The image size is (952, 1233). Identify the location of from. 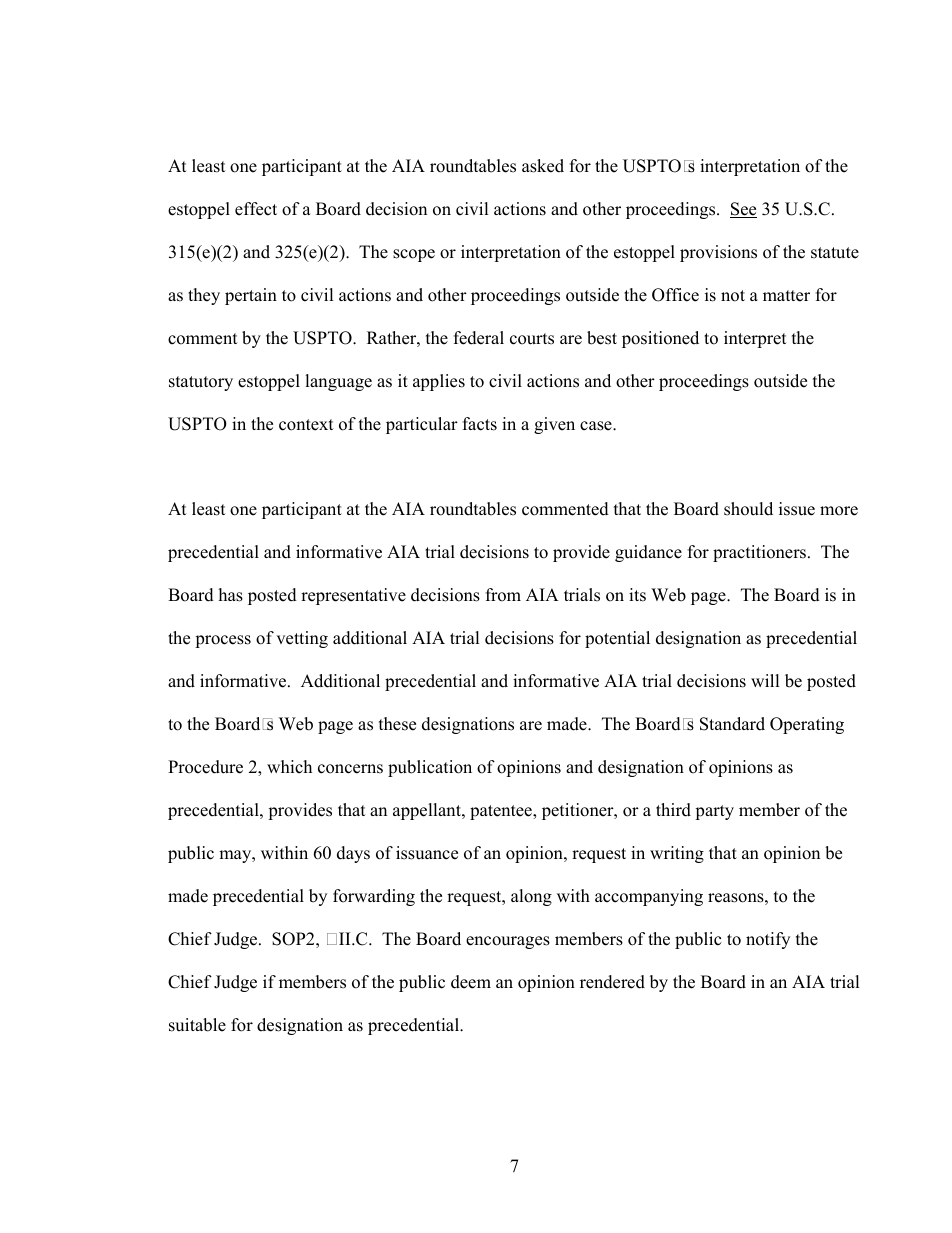
(503, 595).
